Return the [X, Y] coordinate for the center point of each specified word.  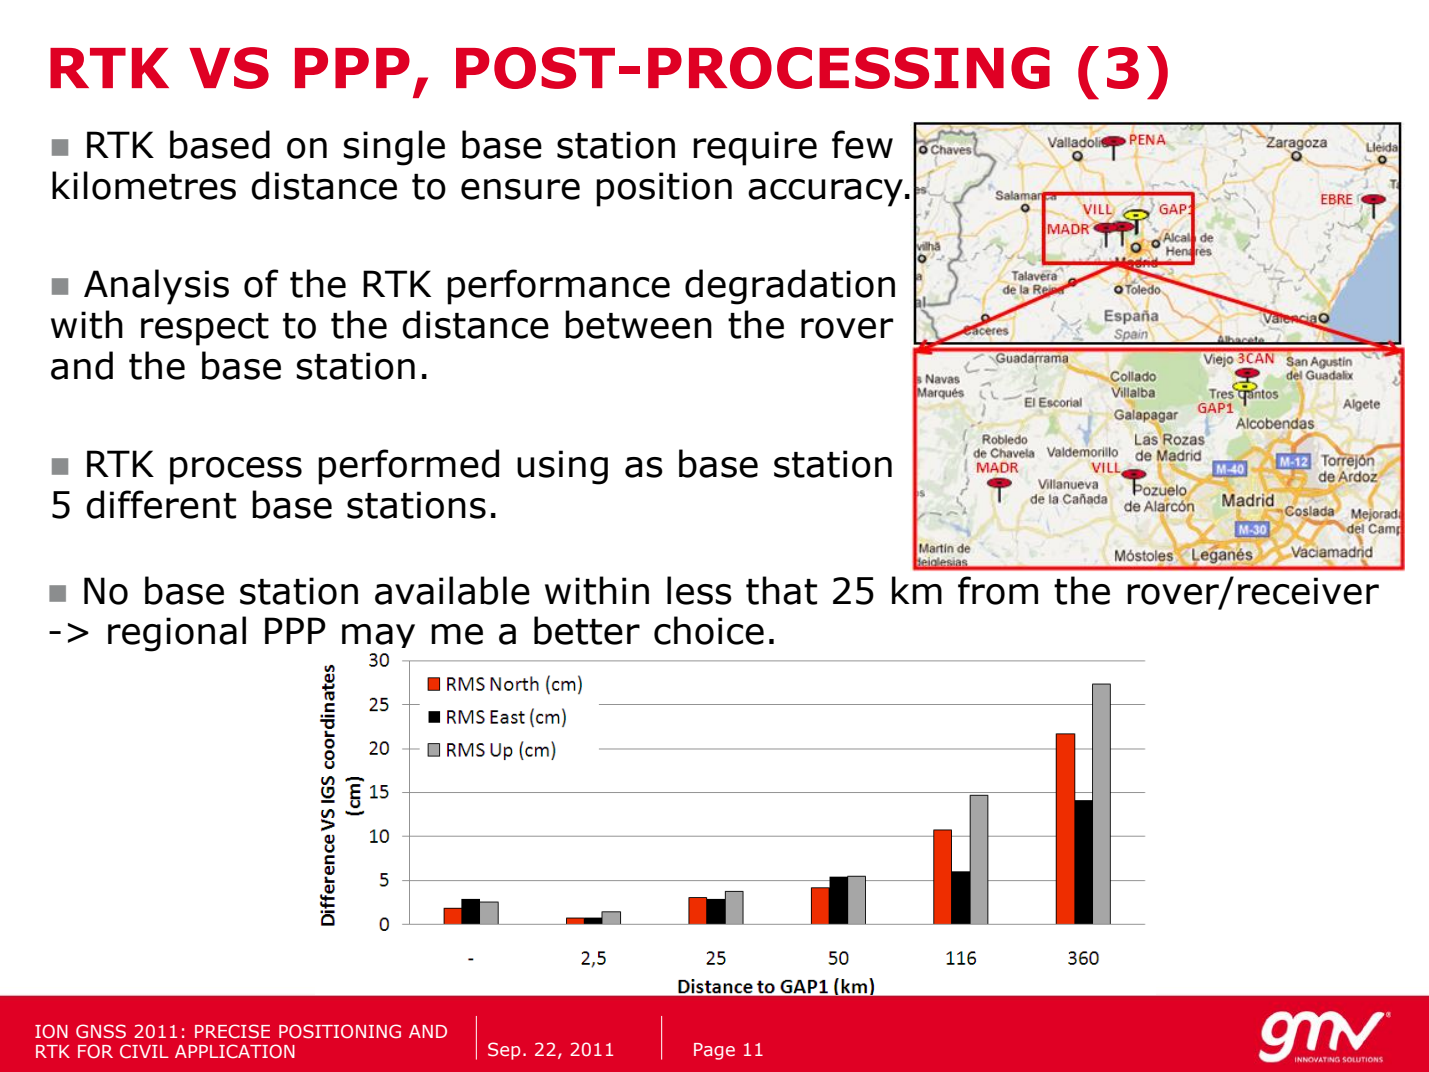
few [862, 144]
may [378, 639]
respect [205, 329]
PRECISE [232, 1031]
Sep [504, 1051]
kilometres [144, 185]
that [781, 590]
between [638, 324]
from [998, 590]
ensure [520, 189]
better [587, 630]
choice [709, 630]
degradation [790, 287]
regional [177, 634]
